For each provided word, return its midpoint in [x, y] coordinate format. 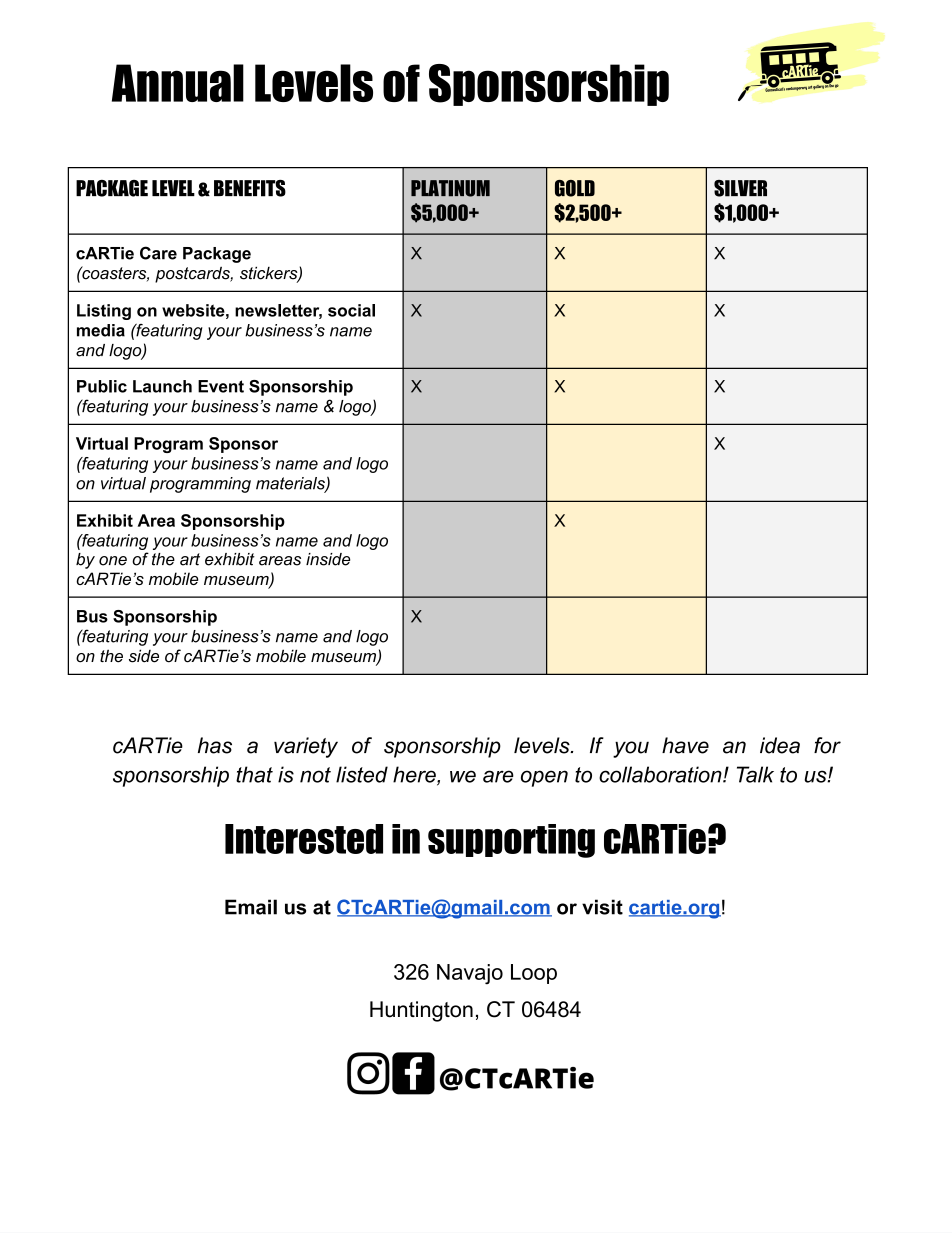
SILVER [740, 188]
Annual [178, 83]
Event [221, 386]
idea [780, 745]
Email [251, 907]
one [113, 561]
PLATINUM [450, 188]
